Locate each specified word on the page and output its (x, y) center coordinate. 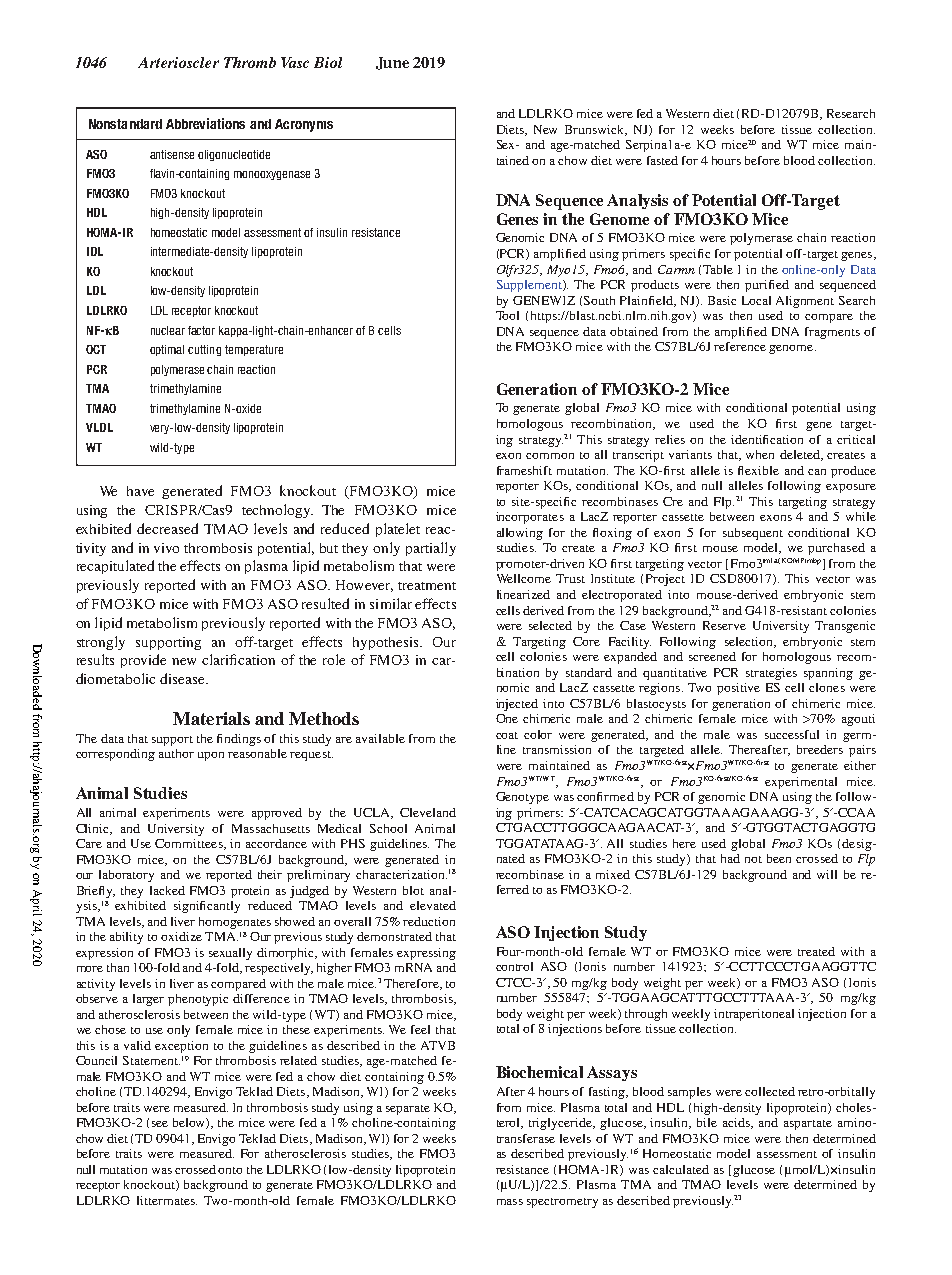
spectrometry (562, 1203)
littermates (167, 1200)
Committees (190, 844)
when (760, 454)
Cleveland (428, 812)
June (392, 63)
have (140, 491)
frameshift (524, 470)
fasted (662, 160)
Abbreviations (205, 123)
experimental (801, 783)
